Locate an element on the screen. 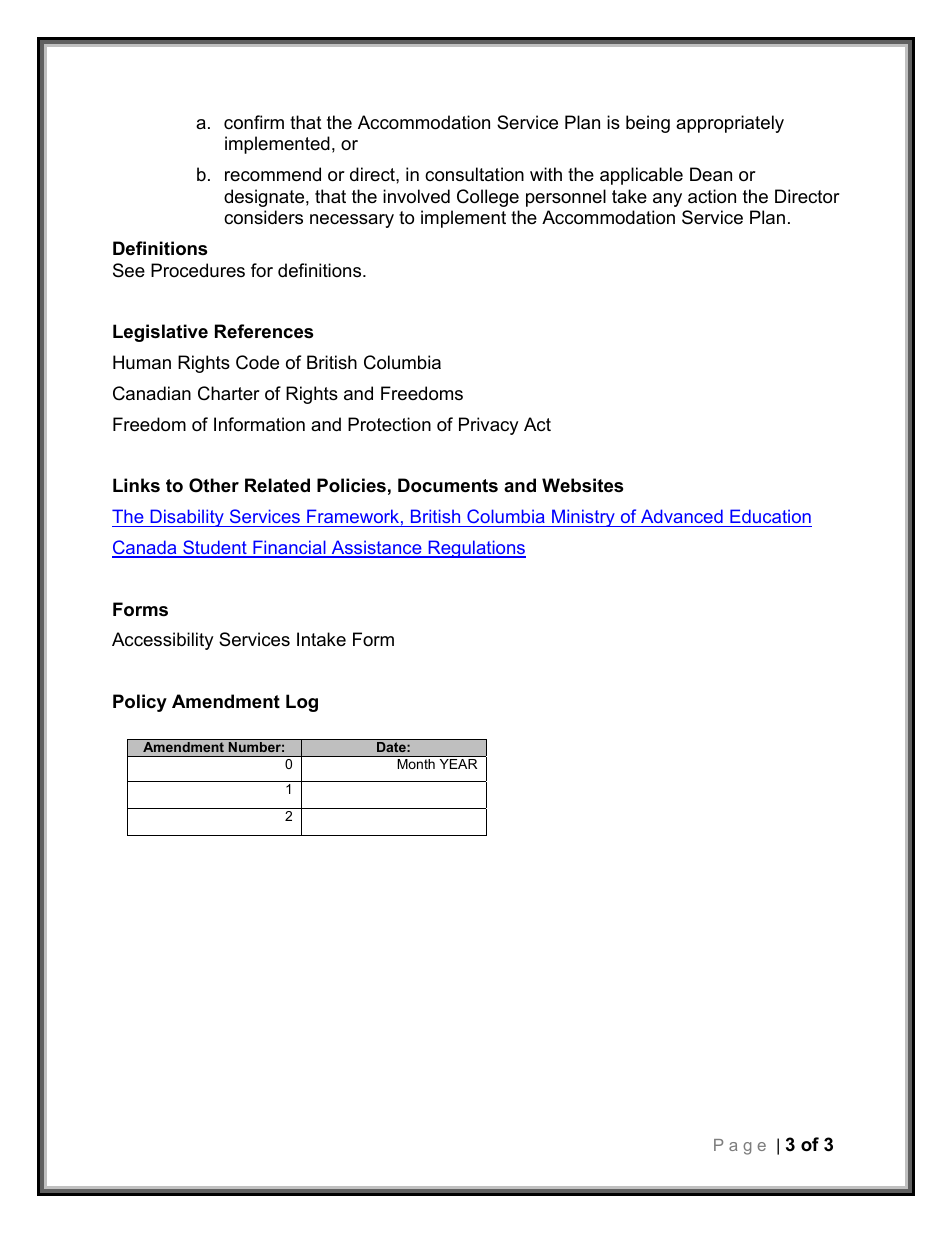 The image size is (952, 1233). appropriately is located at coordinates (730, 124).
